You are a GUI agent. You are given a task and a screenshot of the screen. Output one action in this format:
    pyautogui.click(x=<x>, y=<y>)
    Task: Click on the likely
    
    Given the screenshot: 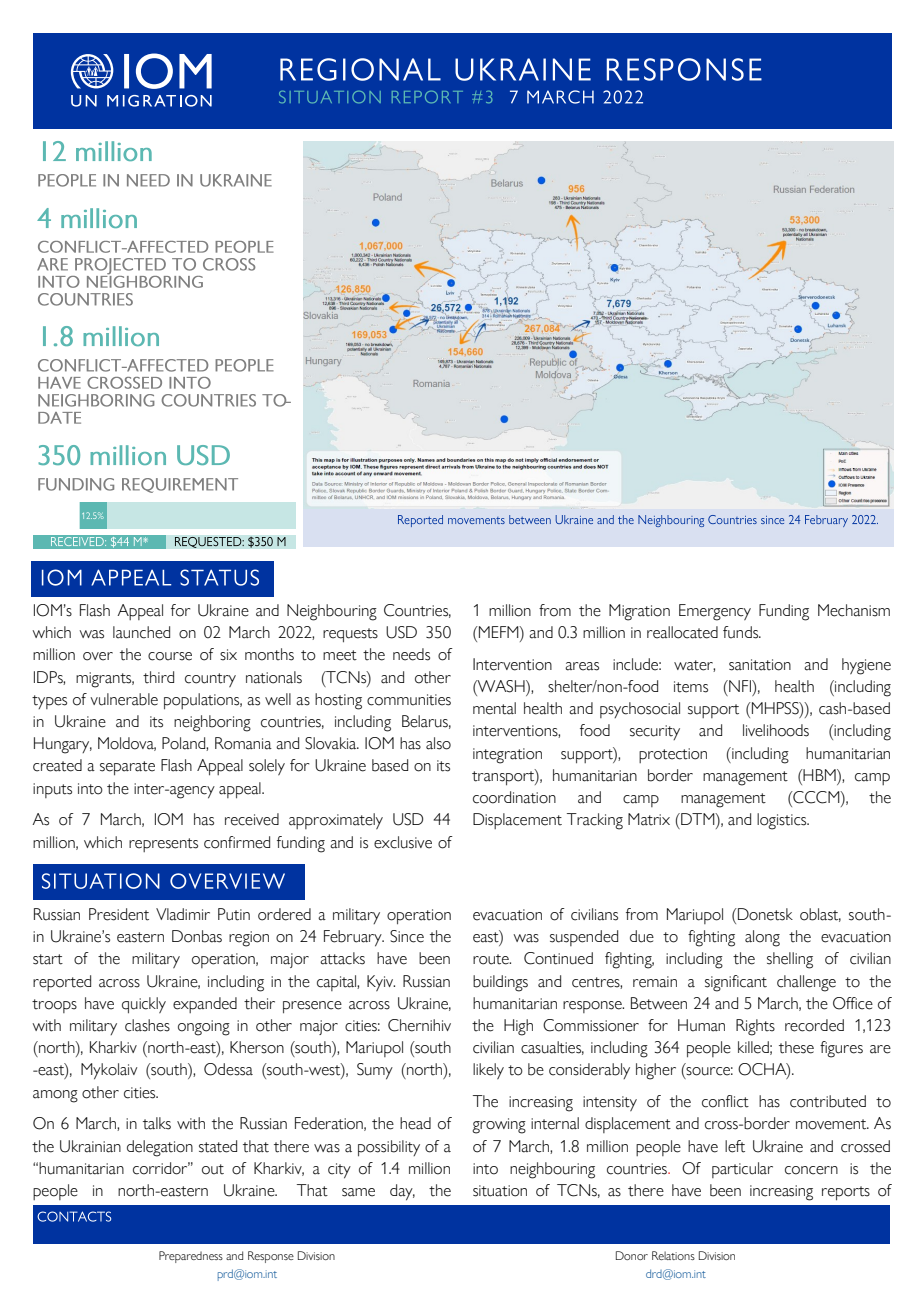 What is the action you would take?
    pyautogui.click(x=488, y=1071)
